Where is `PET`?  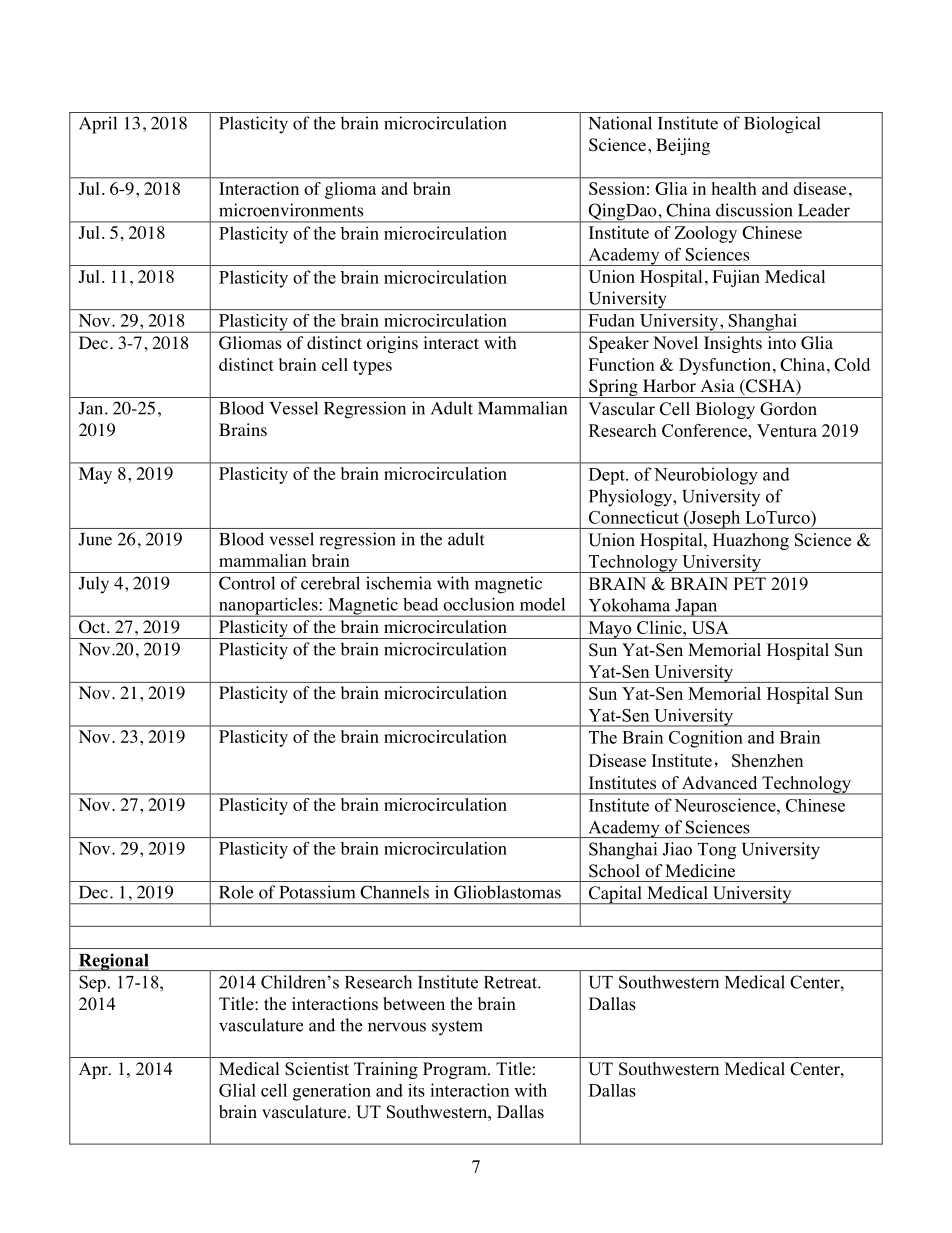
PET is located at coordinates (749, 583).
